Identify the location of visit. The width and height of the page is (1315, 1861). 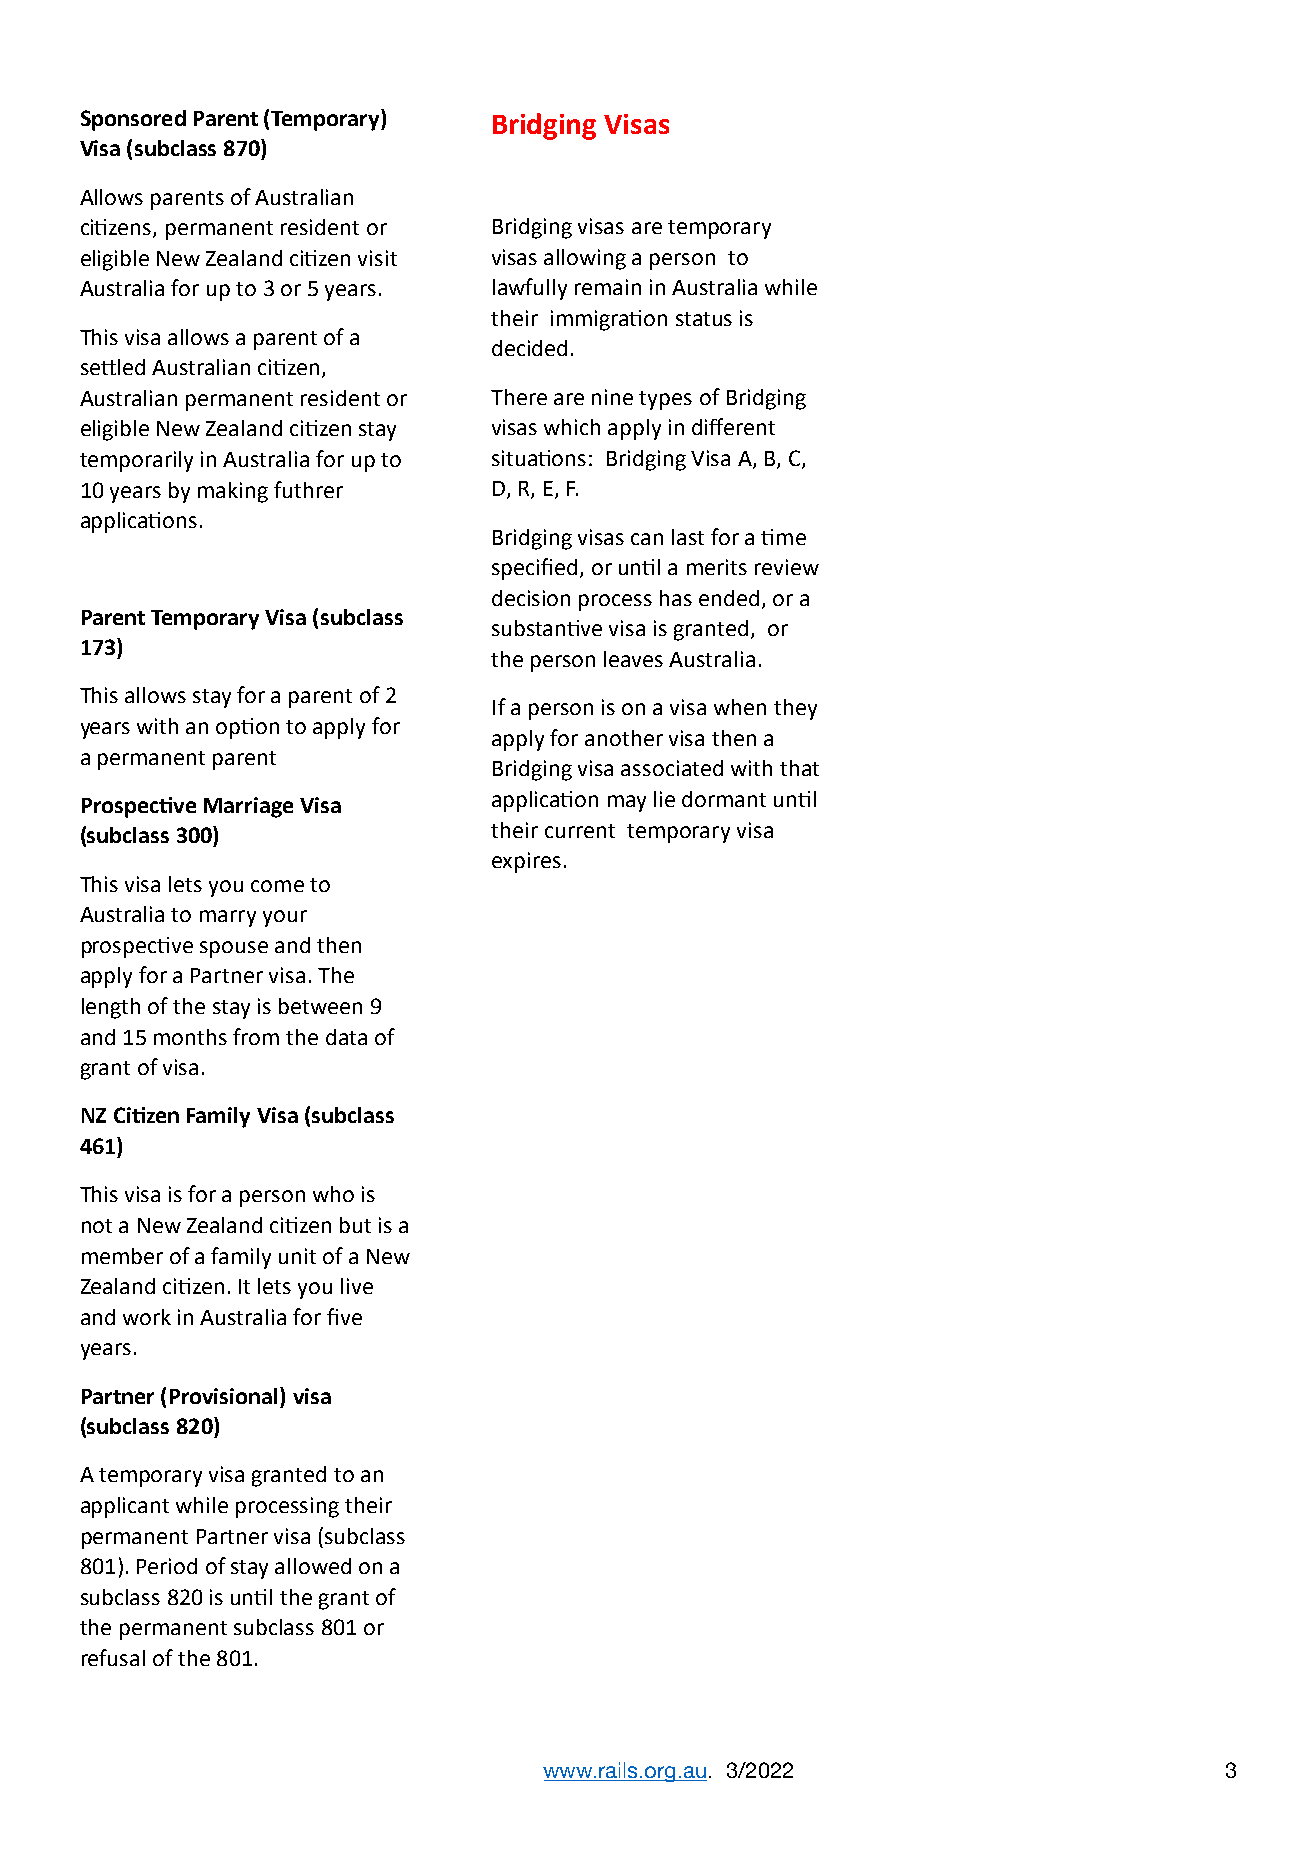
(377, 258).
